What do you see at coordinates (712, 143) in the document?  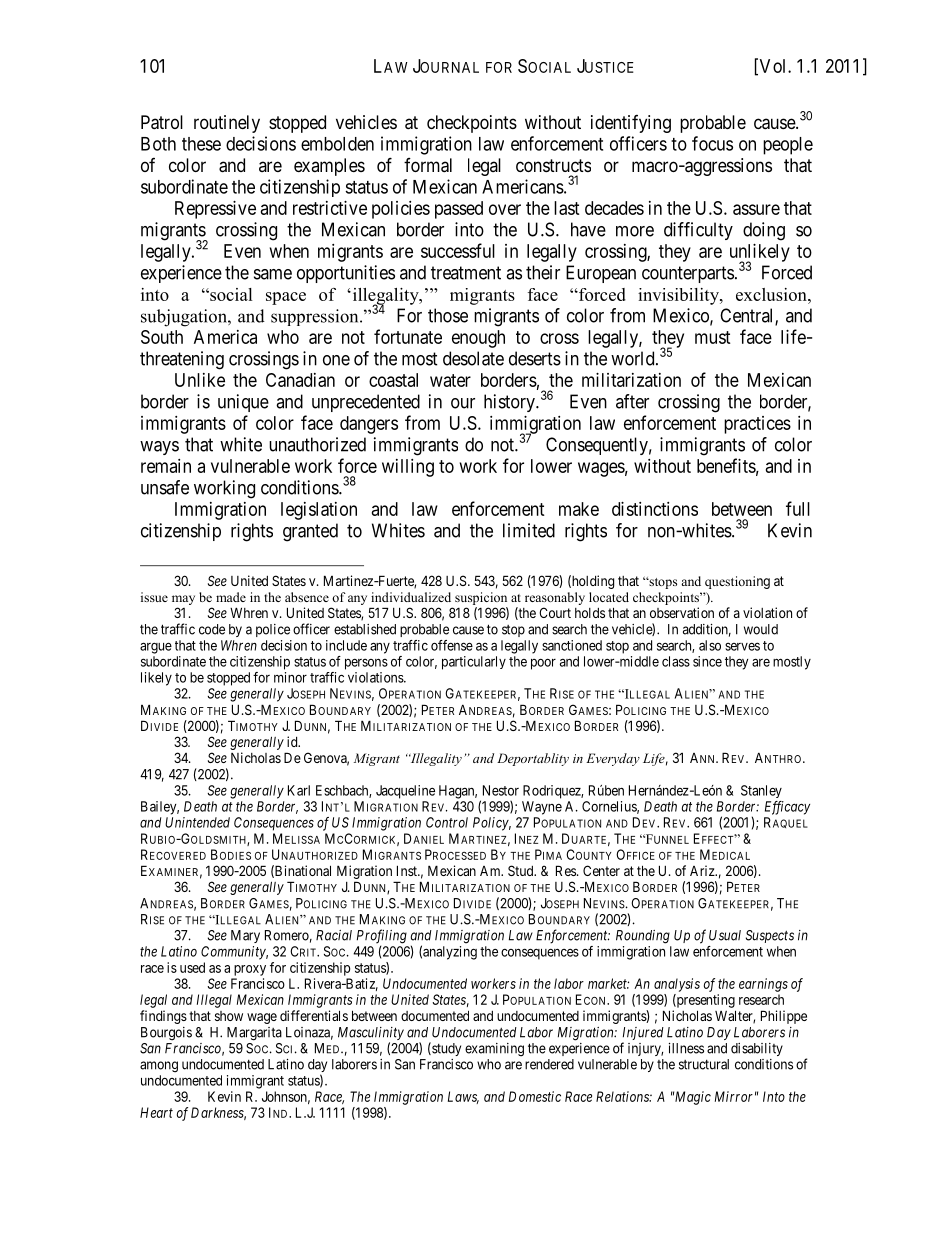 I see `focus` at bounding box center [712, 143].
